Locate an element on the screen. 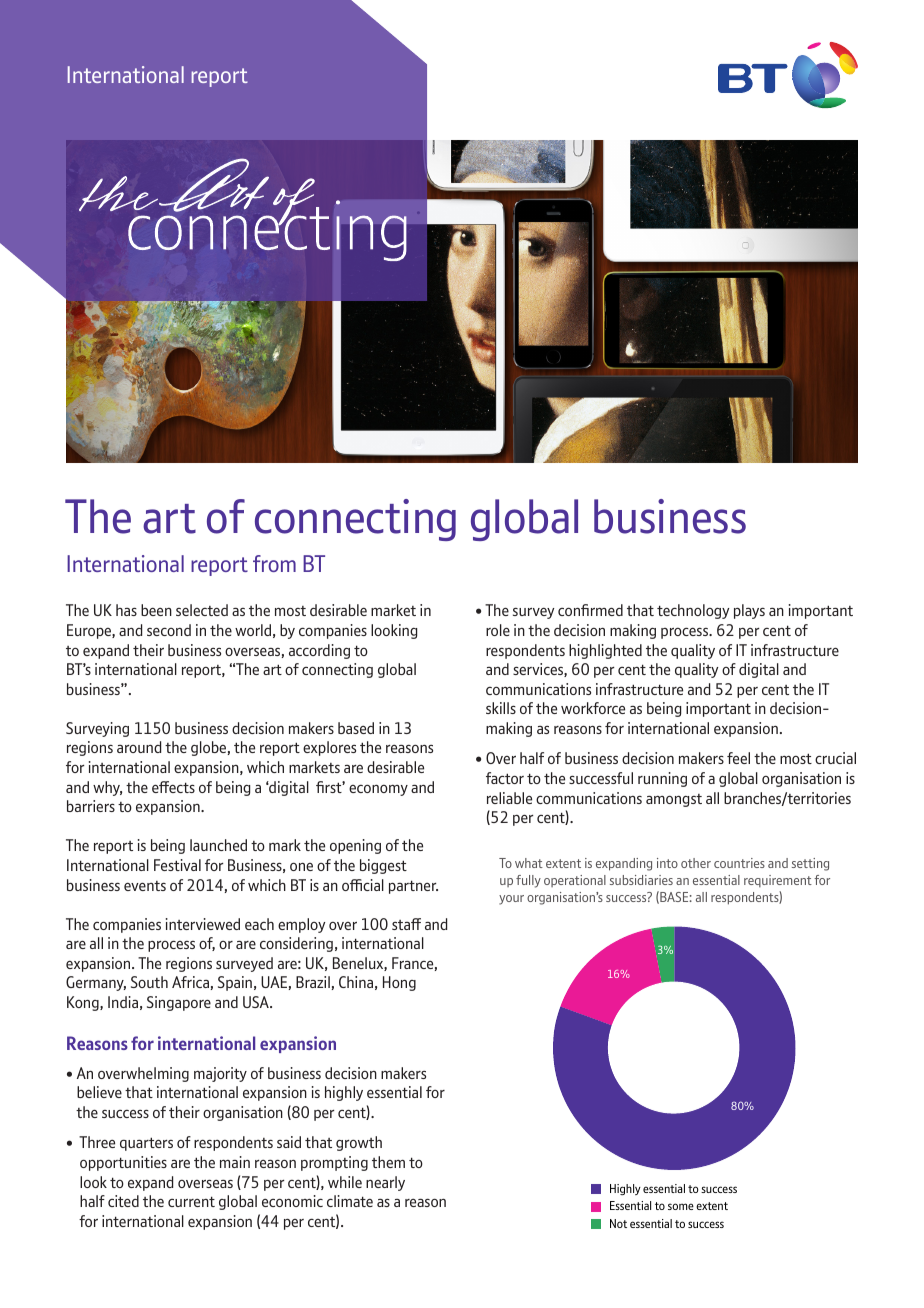 Image resolution: width=924 pixels, height=1308 pixels. partner is located at coordinates (413, 887).
